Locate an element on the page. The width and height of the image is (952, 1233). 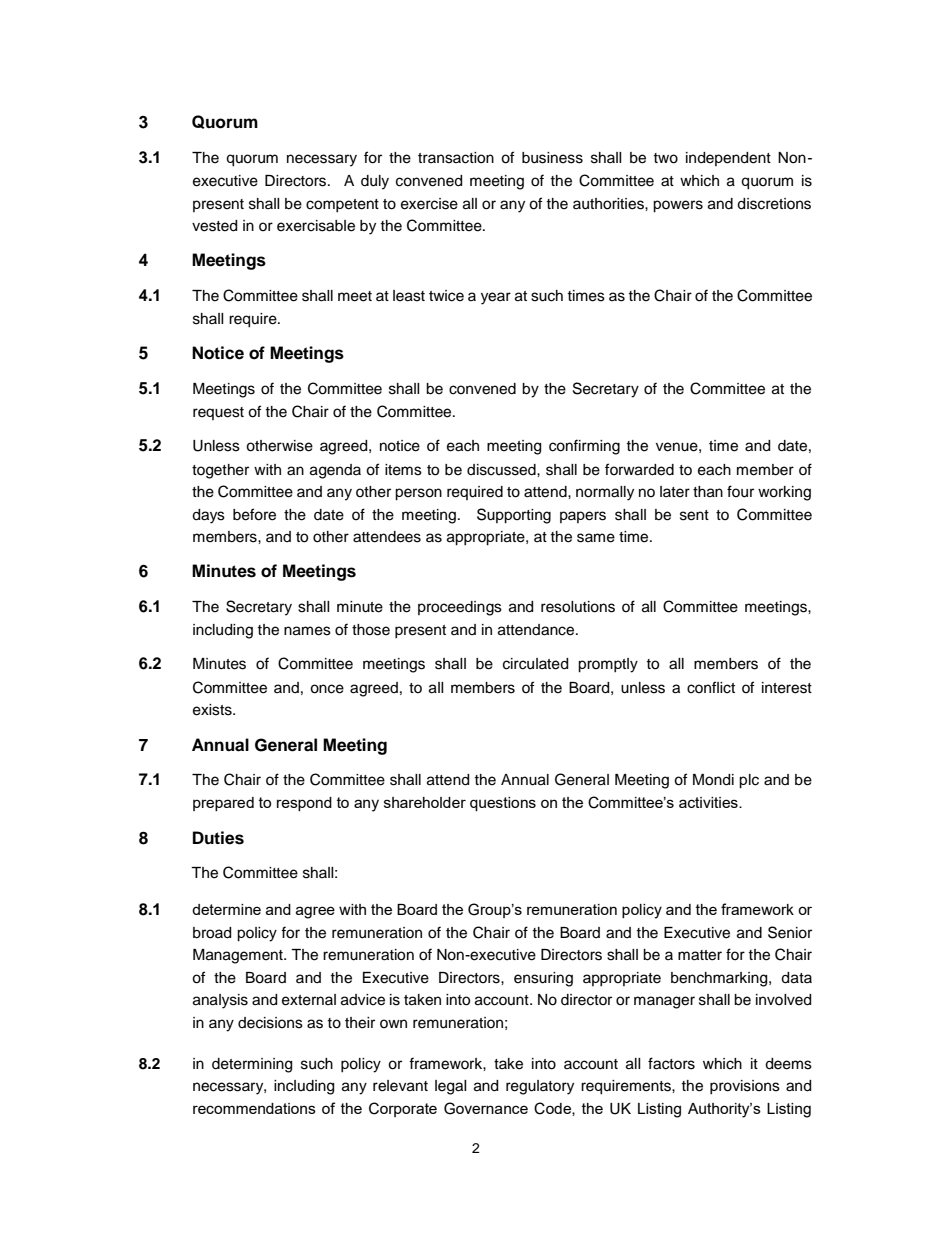
four is located at coordinates (740, 491).
